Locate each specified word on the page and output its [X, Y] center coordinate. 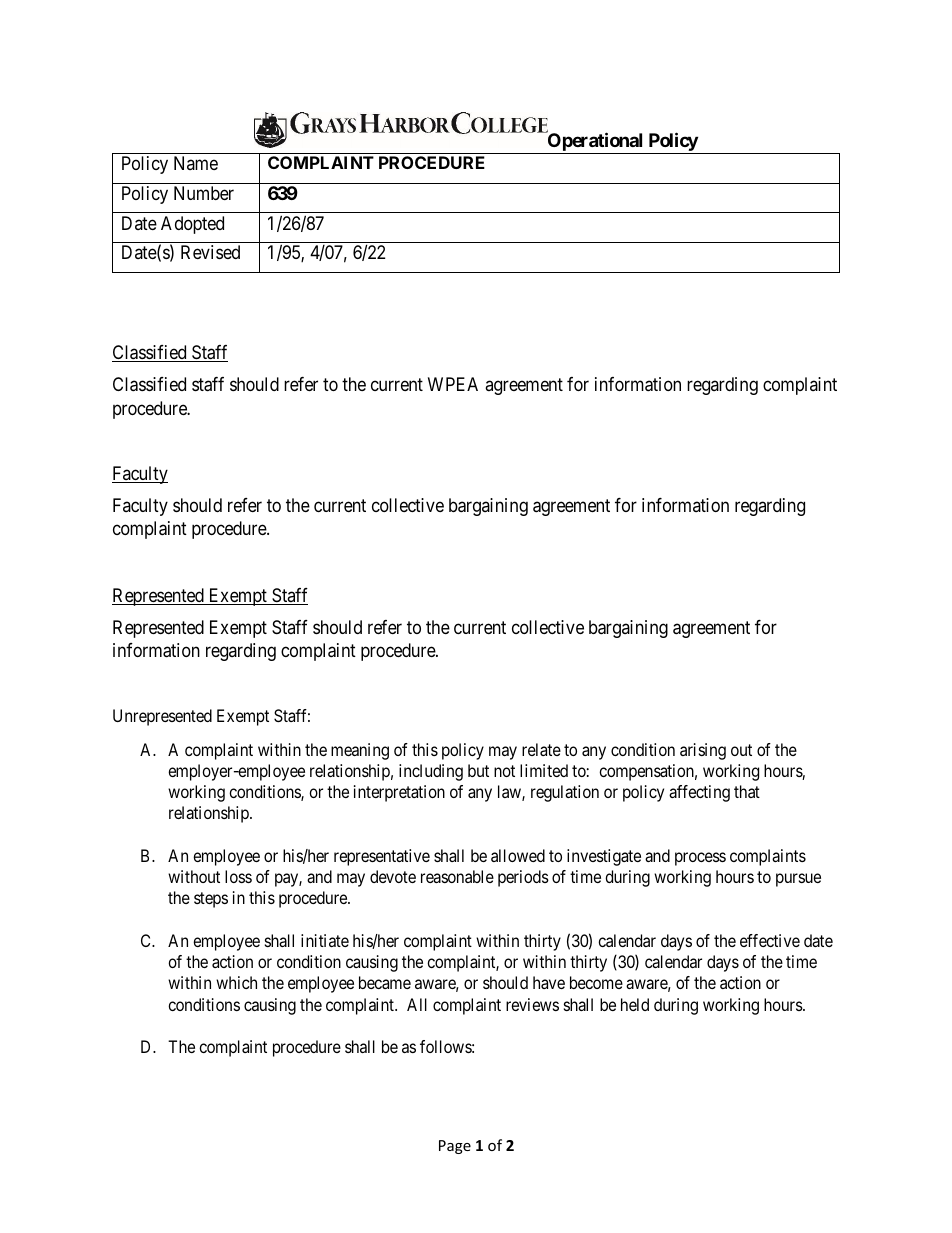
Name [196, 163]
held [635, 1004]
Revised [210, 252]
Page [455, 1147]
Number [204, 193]
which [236, 982]
